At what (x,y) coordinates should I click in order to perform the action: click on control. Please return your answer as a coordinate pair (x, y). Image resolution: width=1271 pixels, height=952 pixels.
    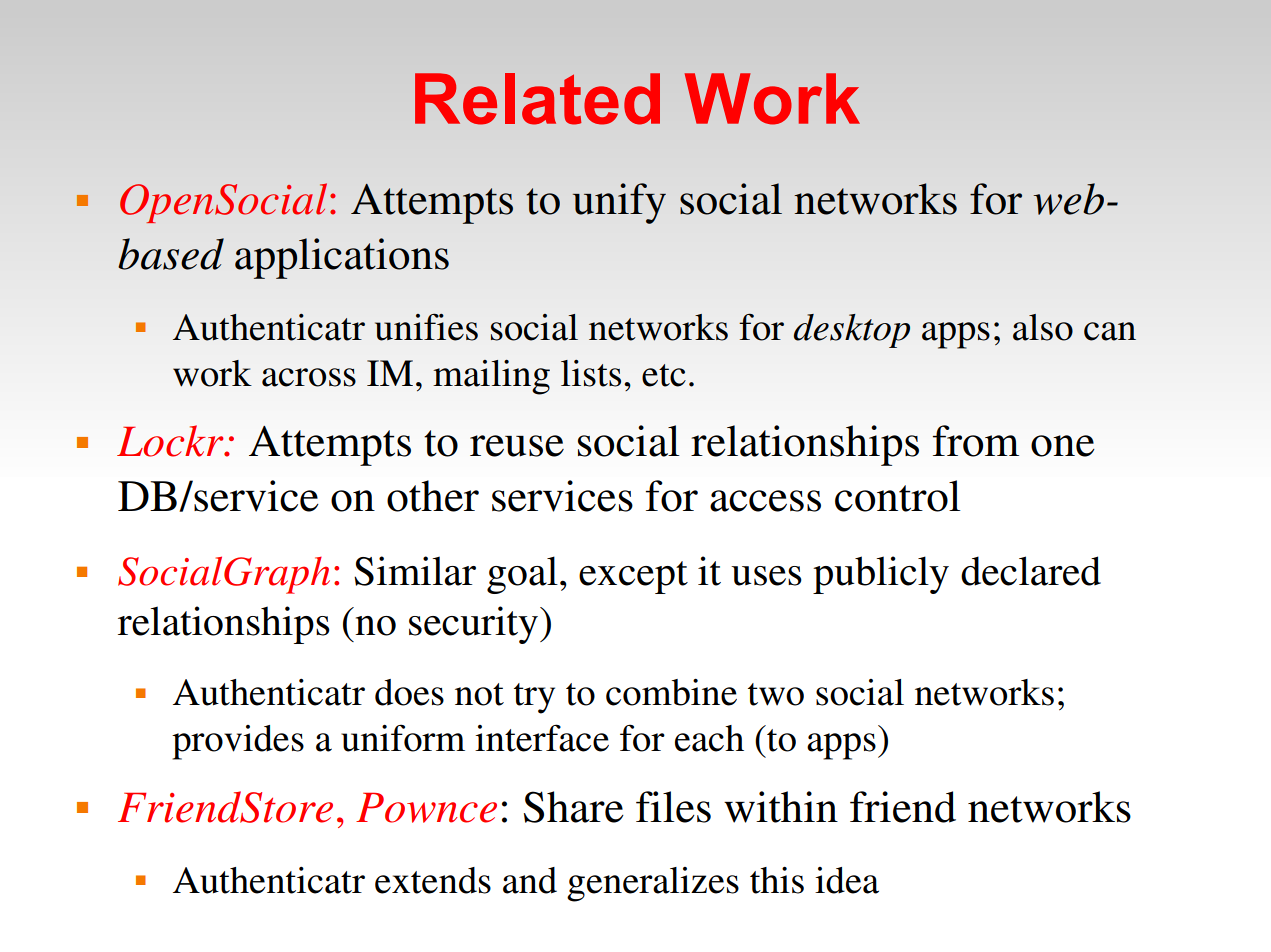
    Looking at the image, I should click on (897, 496).
